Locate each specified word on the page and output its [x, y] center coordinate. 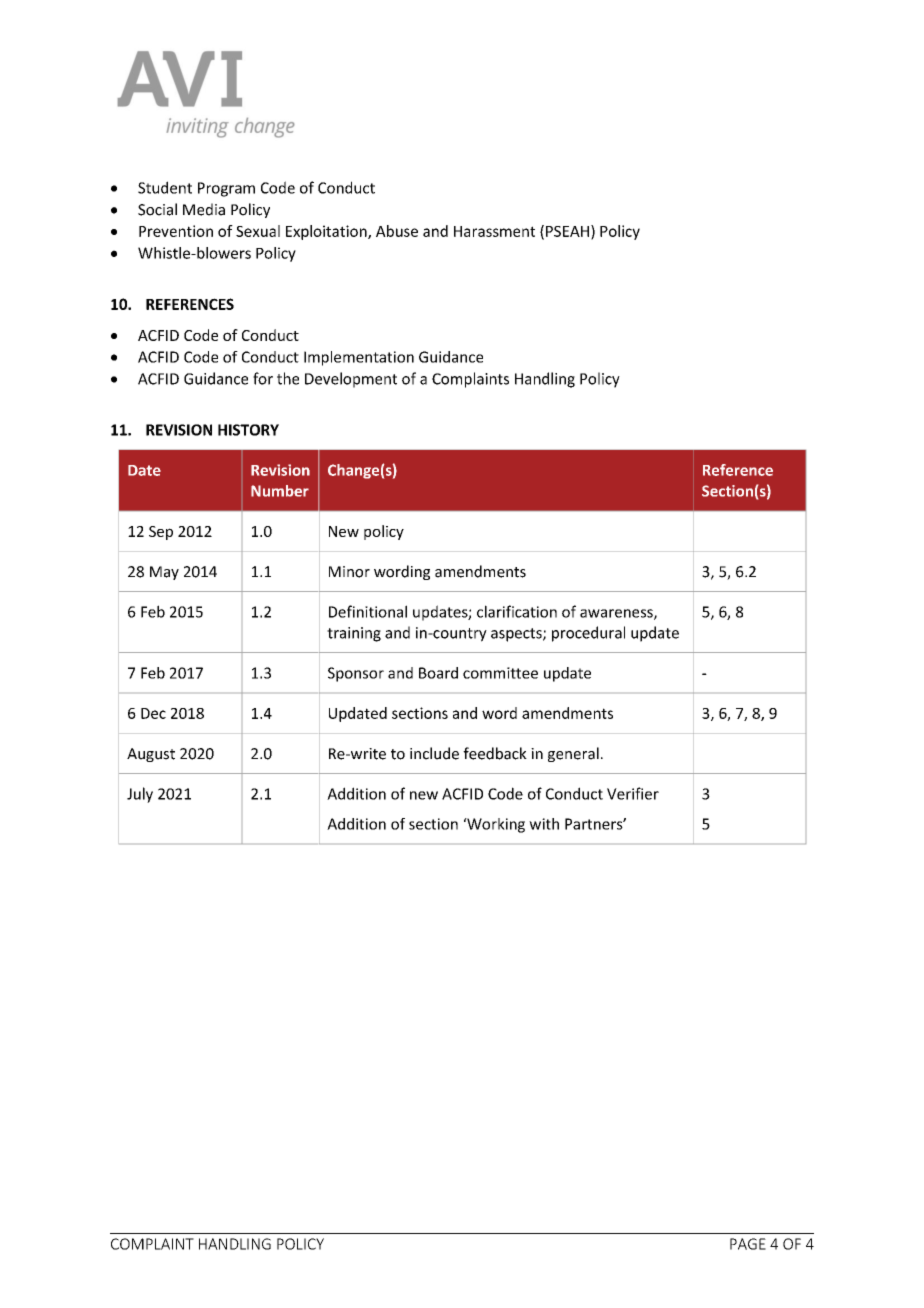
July [140, 795]
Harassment [494, 231]
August [151, 755]
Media [204, 209]
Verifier [633, 793]
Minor [349, 572]
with [544, 824]
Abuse [397, 231]
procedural [588, 634]
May [164, 573]
